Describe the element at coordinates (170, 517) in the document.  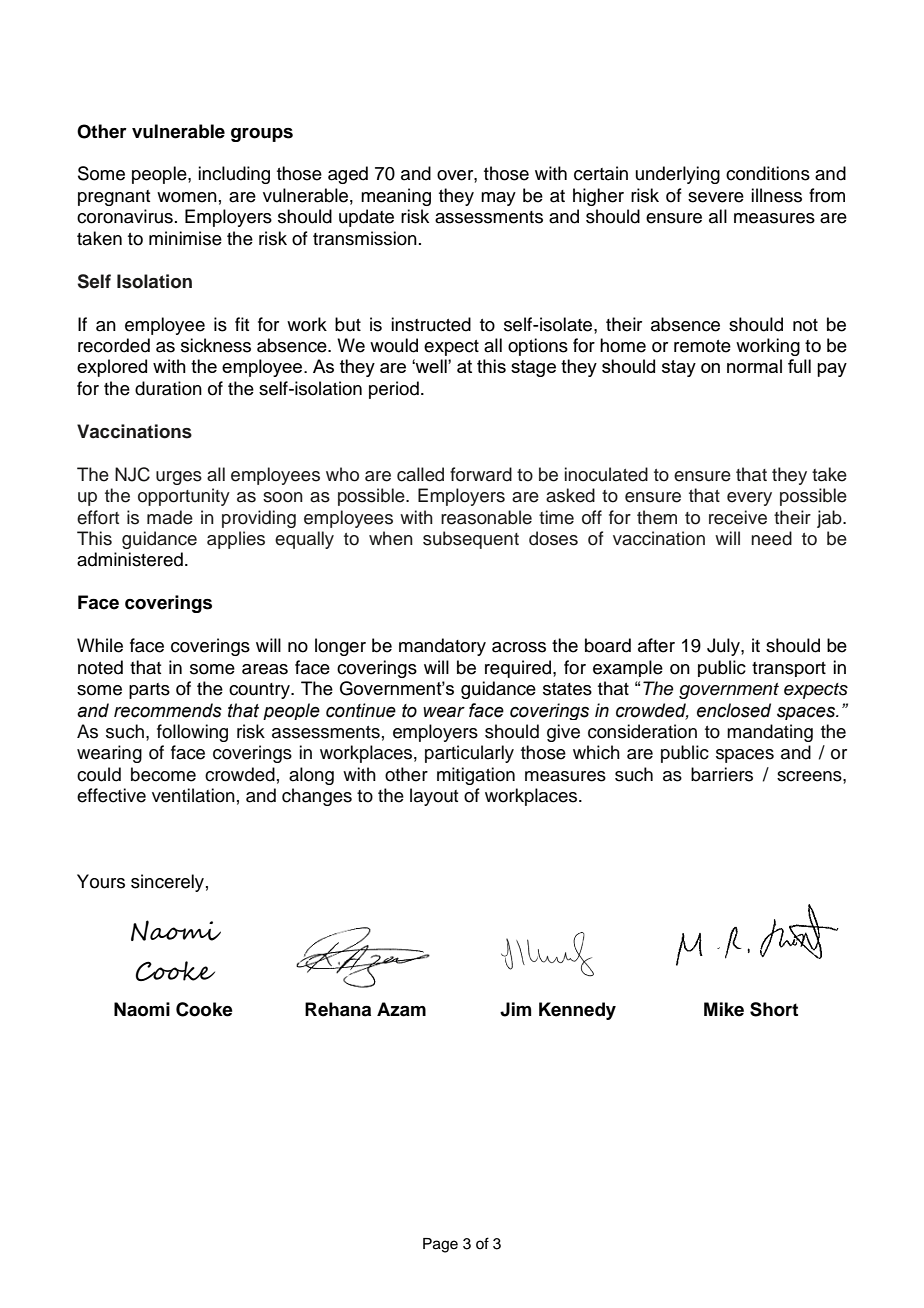
I see `made` at that location.
